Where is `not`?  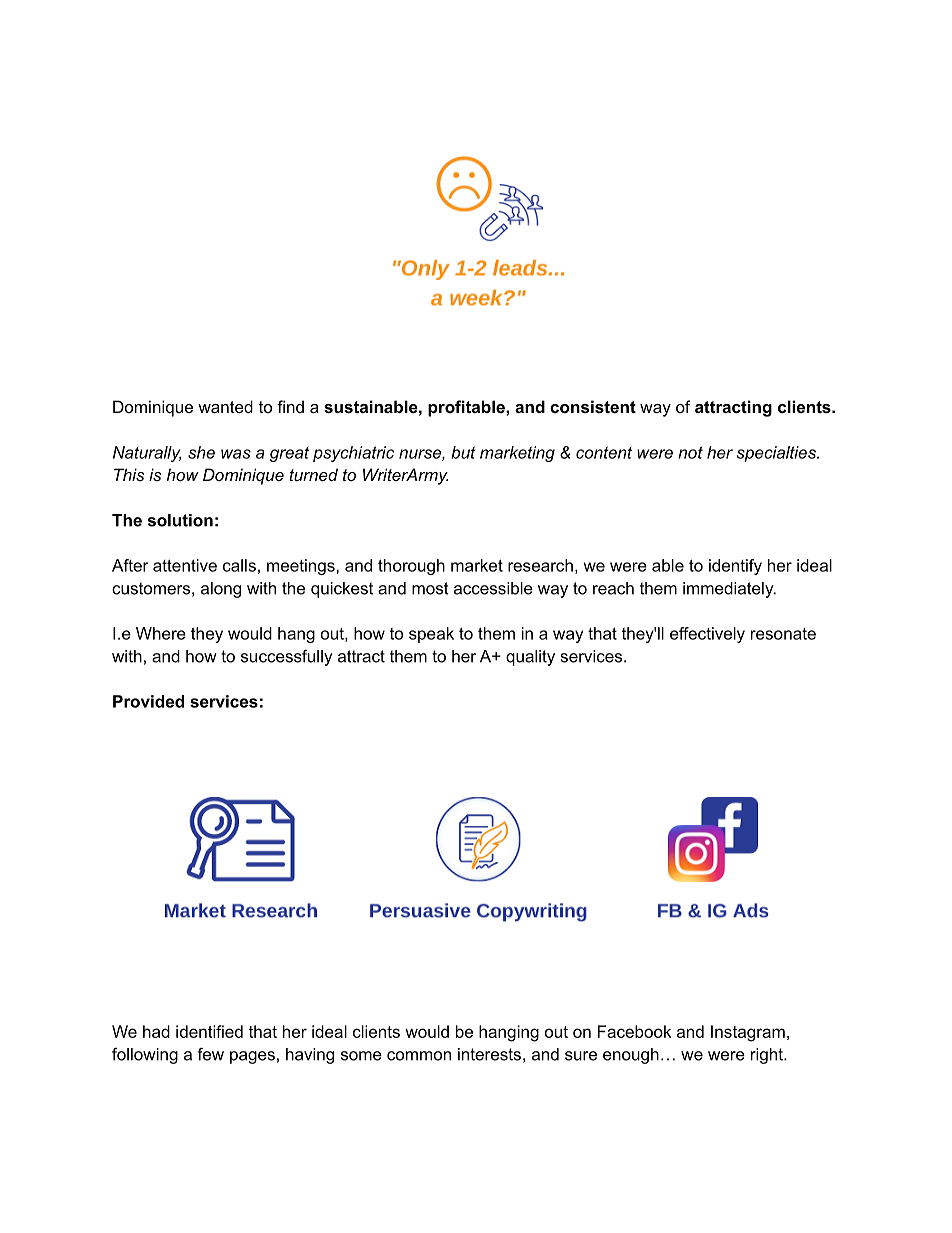
not is located at coordinates (690, 452).
